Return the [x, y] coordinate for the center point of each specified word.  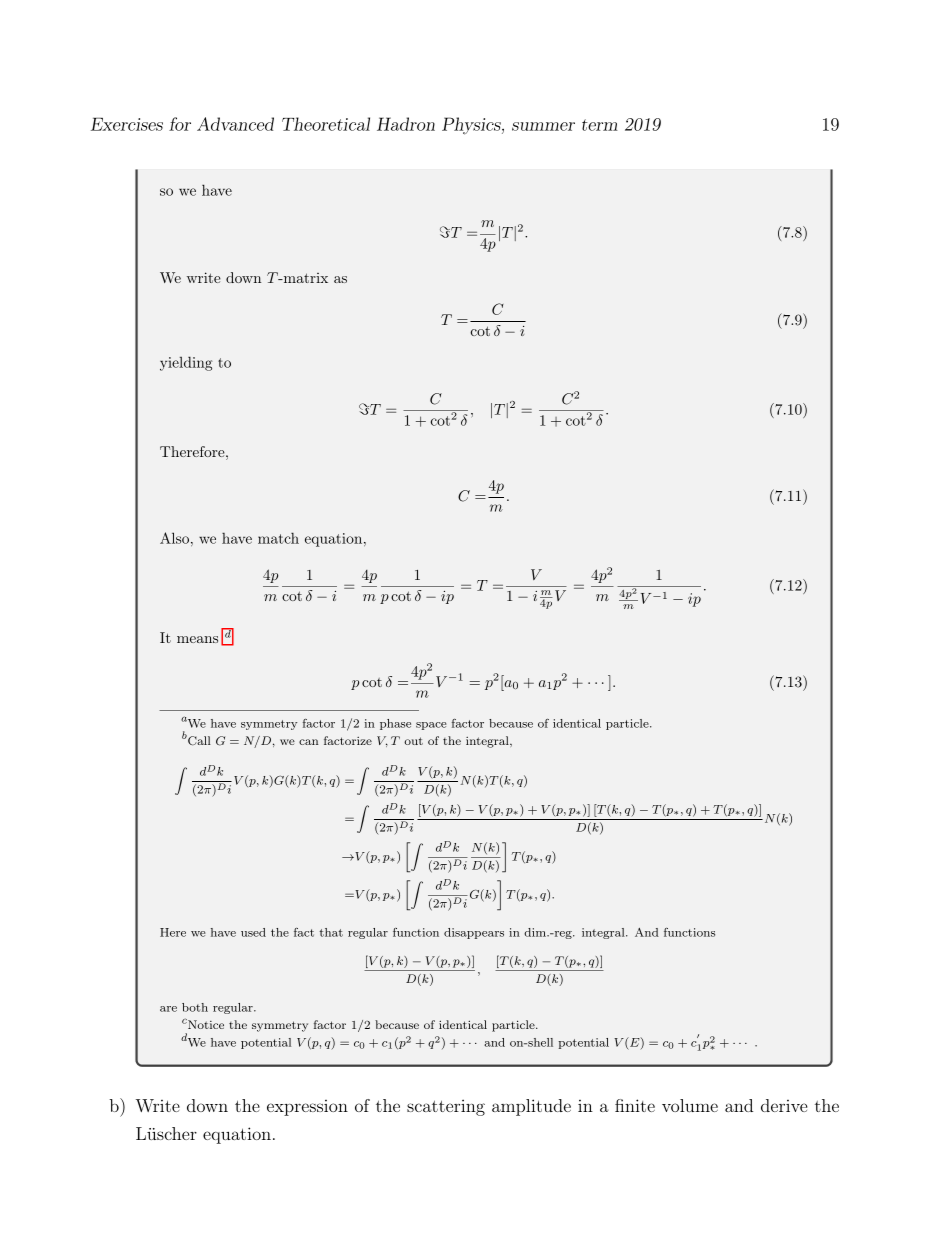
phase [395, 724]
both [195, 1007]
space [431, 726]
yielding [186, 363]
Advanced [235, 124]
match [278, 538]
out [413, 741]
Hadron [406, 124]
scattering [446, 1107]
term [600, 125]
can [308, 742]
